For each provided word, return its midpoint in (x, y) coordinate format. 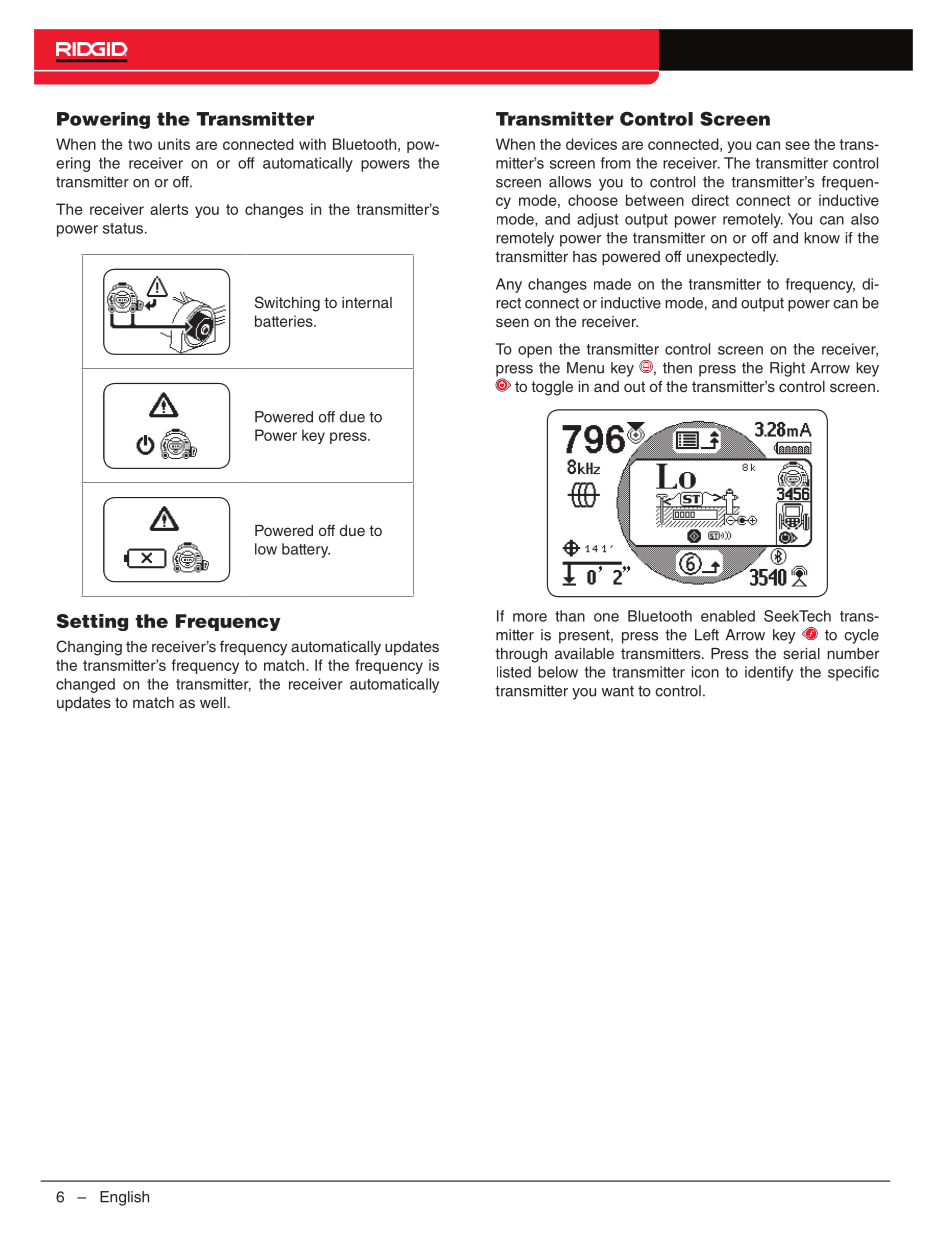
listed (514, 672)
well (213, 702)
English (124, 1198)
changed (85, 685)
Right (787, 369)
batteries (285, 321)
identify (769, 673)
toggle (552, 388)
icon (705, 672)
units (174, 144)
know (822, 238)
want (618, 691)
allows (570, 182)
